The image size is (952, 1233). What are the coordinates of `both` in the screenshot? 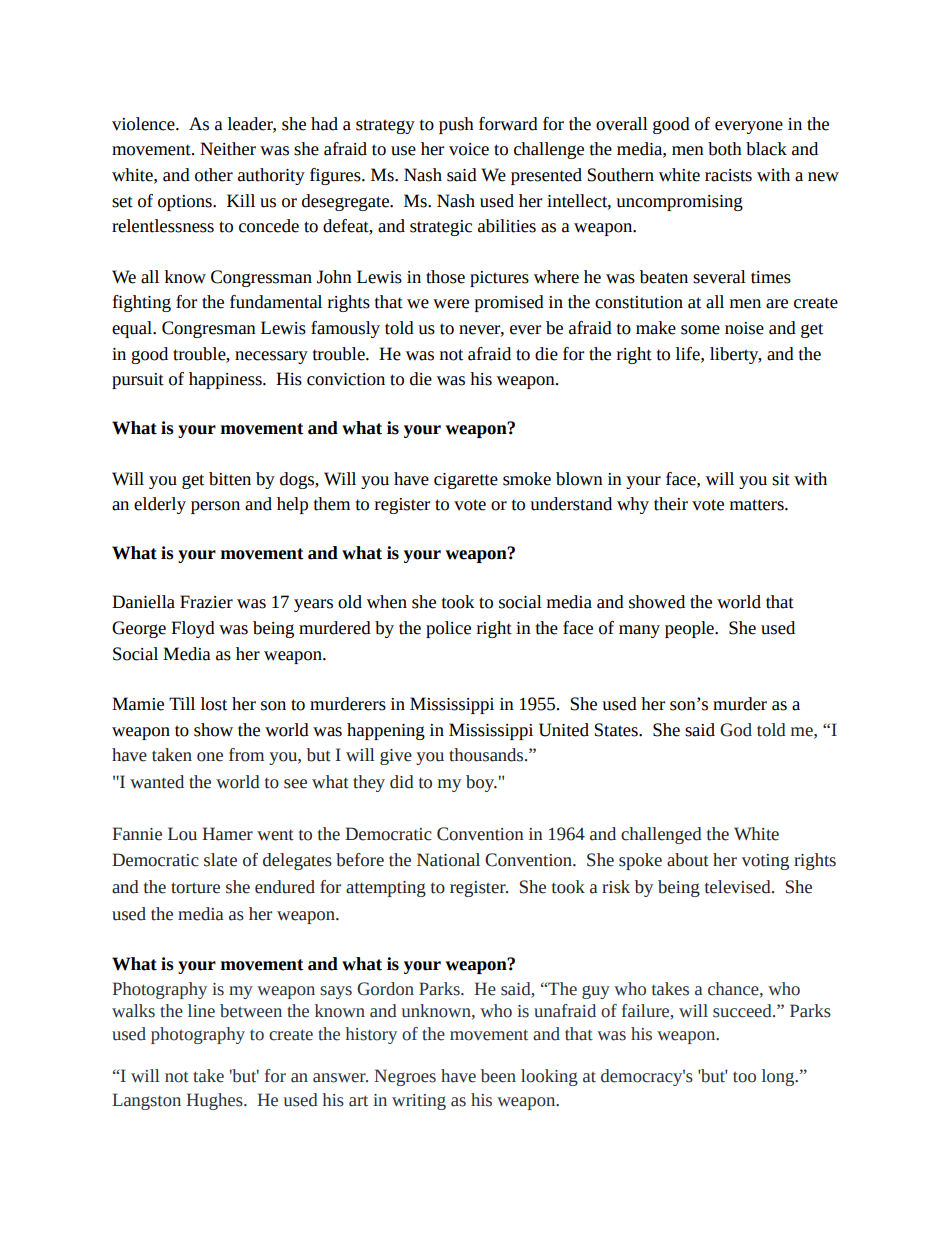 It's located at (725, 149).
